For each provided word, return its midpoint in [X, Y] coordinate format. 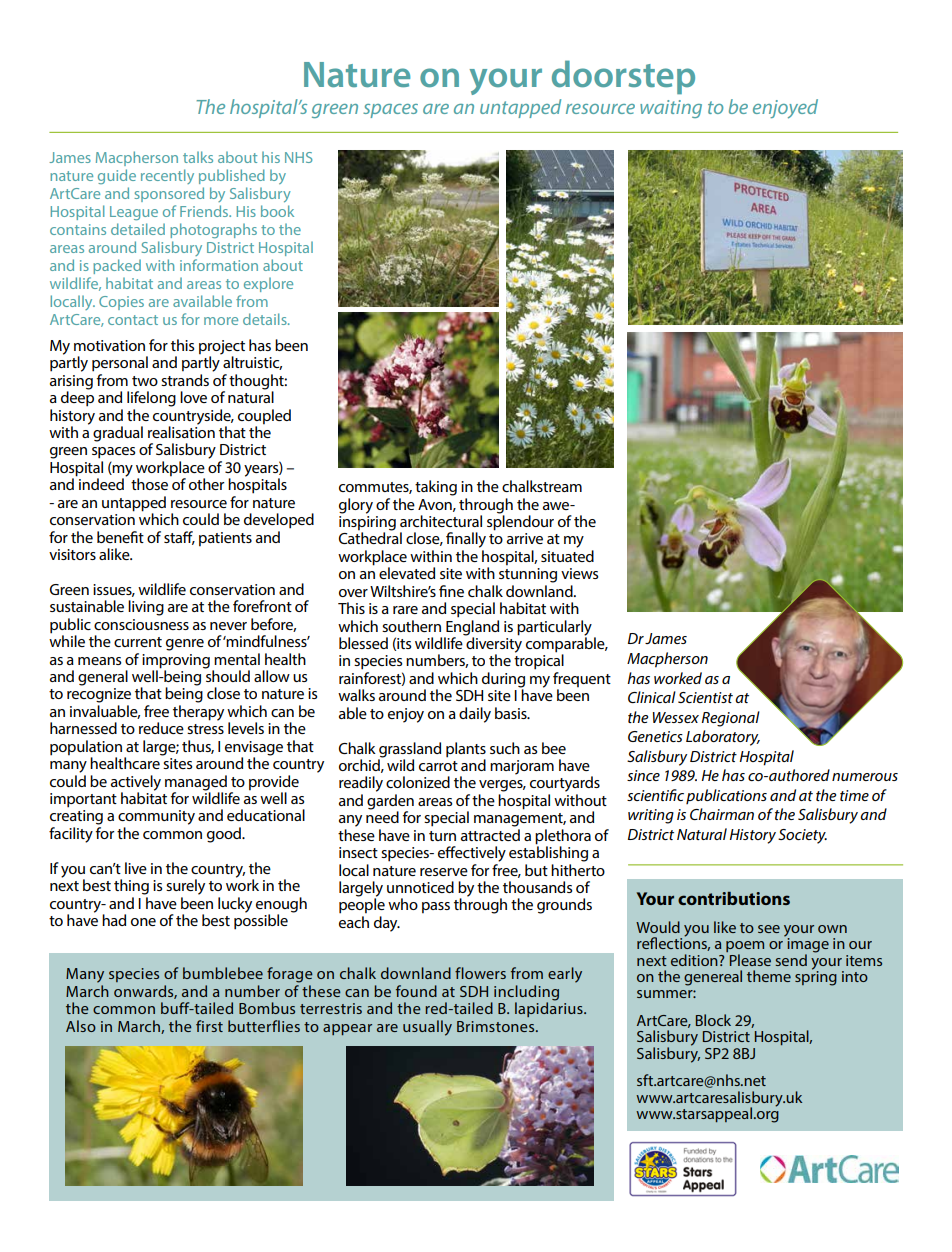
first [209, 1026]
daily [475, 715]
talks [198, 157]
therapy [198, 713]
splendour [520, 522]
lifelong [151, 399]
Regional [731, 719]
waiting [671, 109]
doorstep [623, 77]
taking [436, 488]
